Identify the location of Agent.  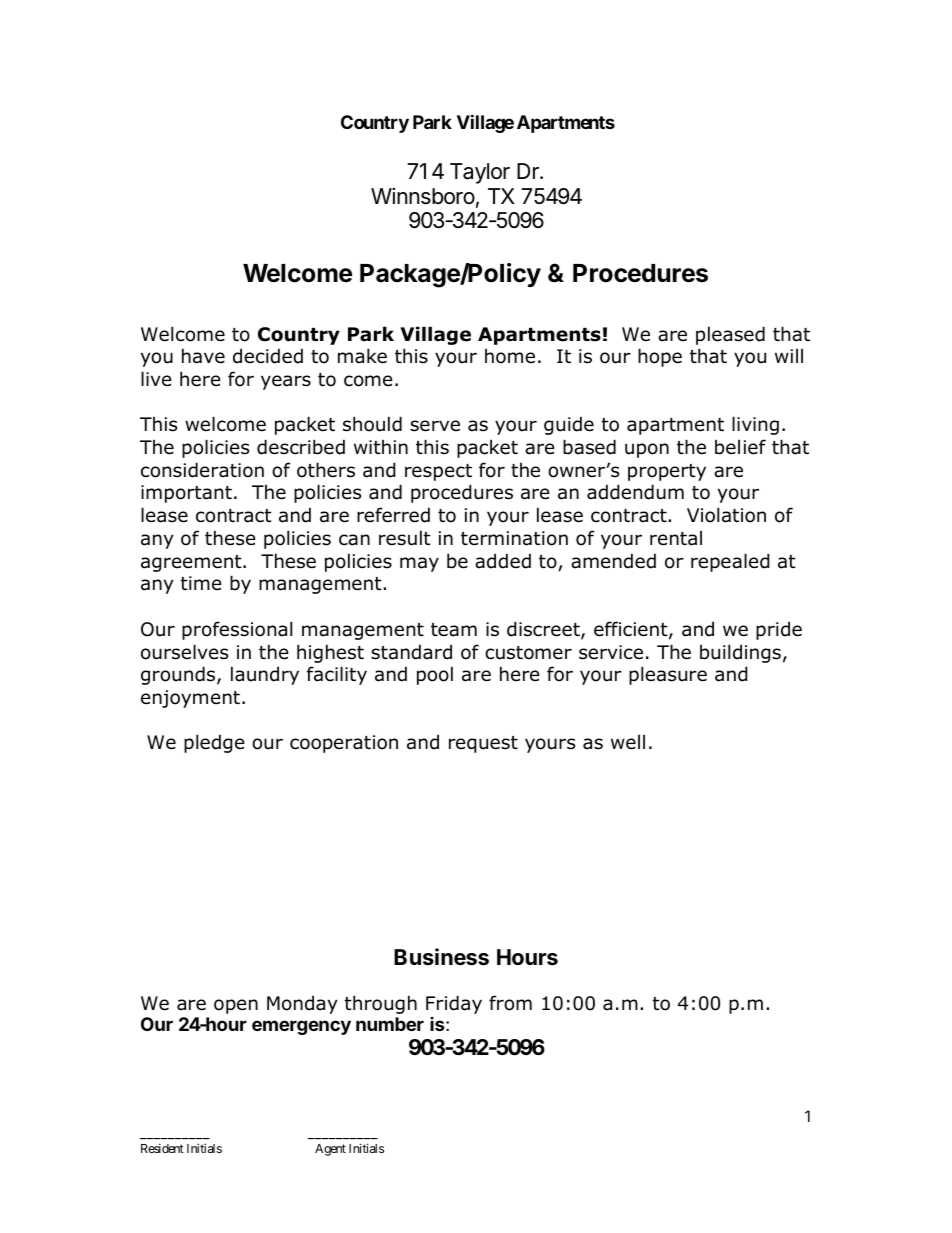
(330, 1150).
